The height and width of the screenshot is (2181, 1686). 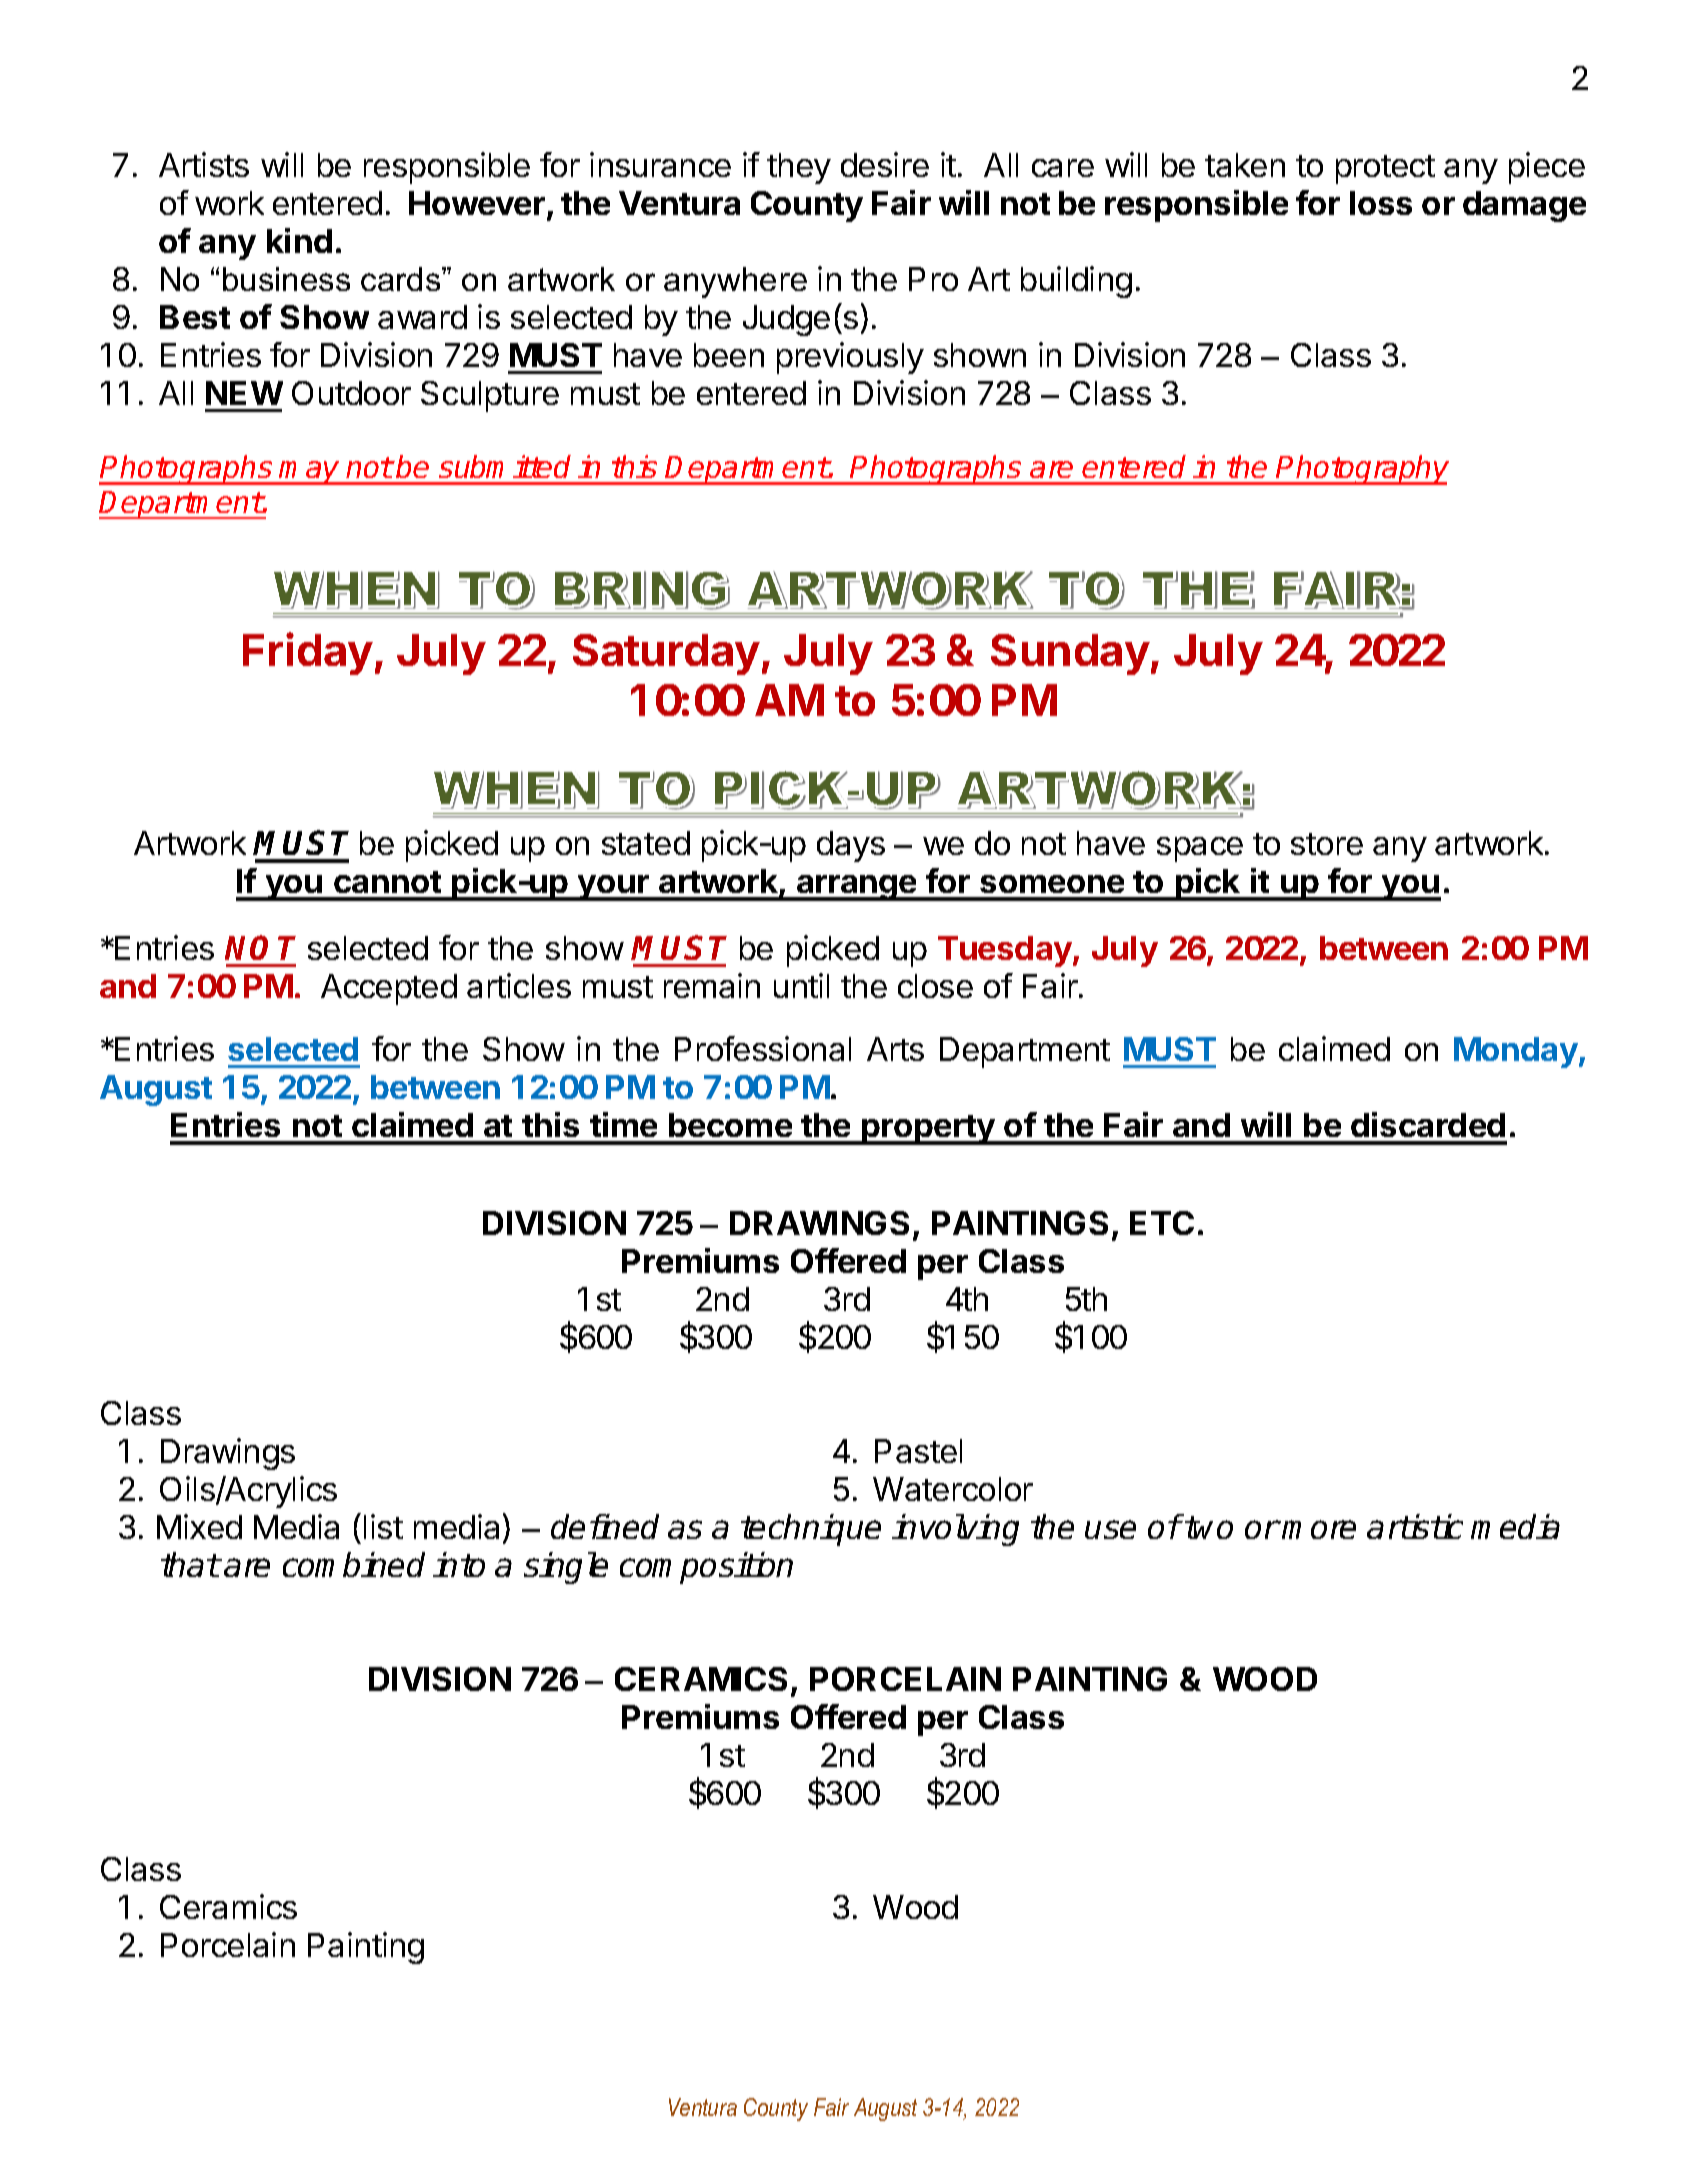 I want to click on Accepted, so click(x=389, y=989).
